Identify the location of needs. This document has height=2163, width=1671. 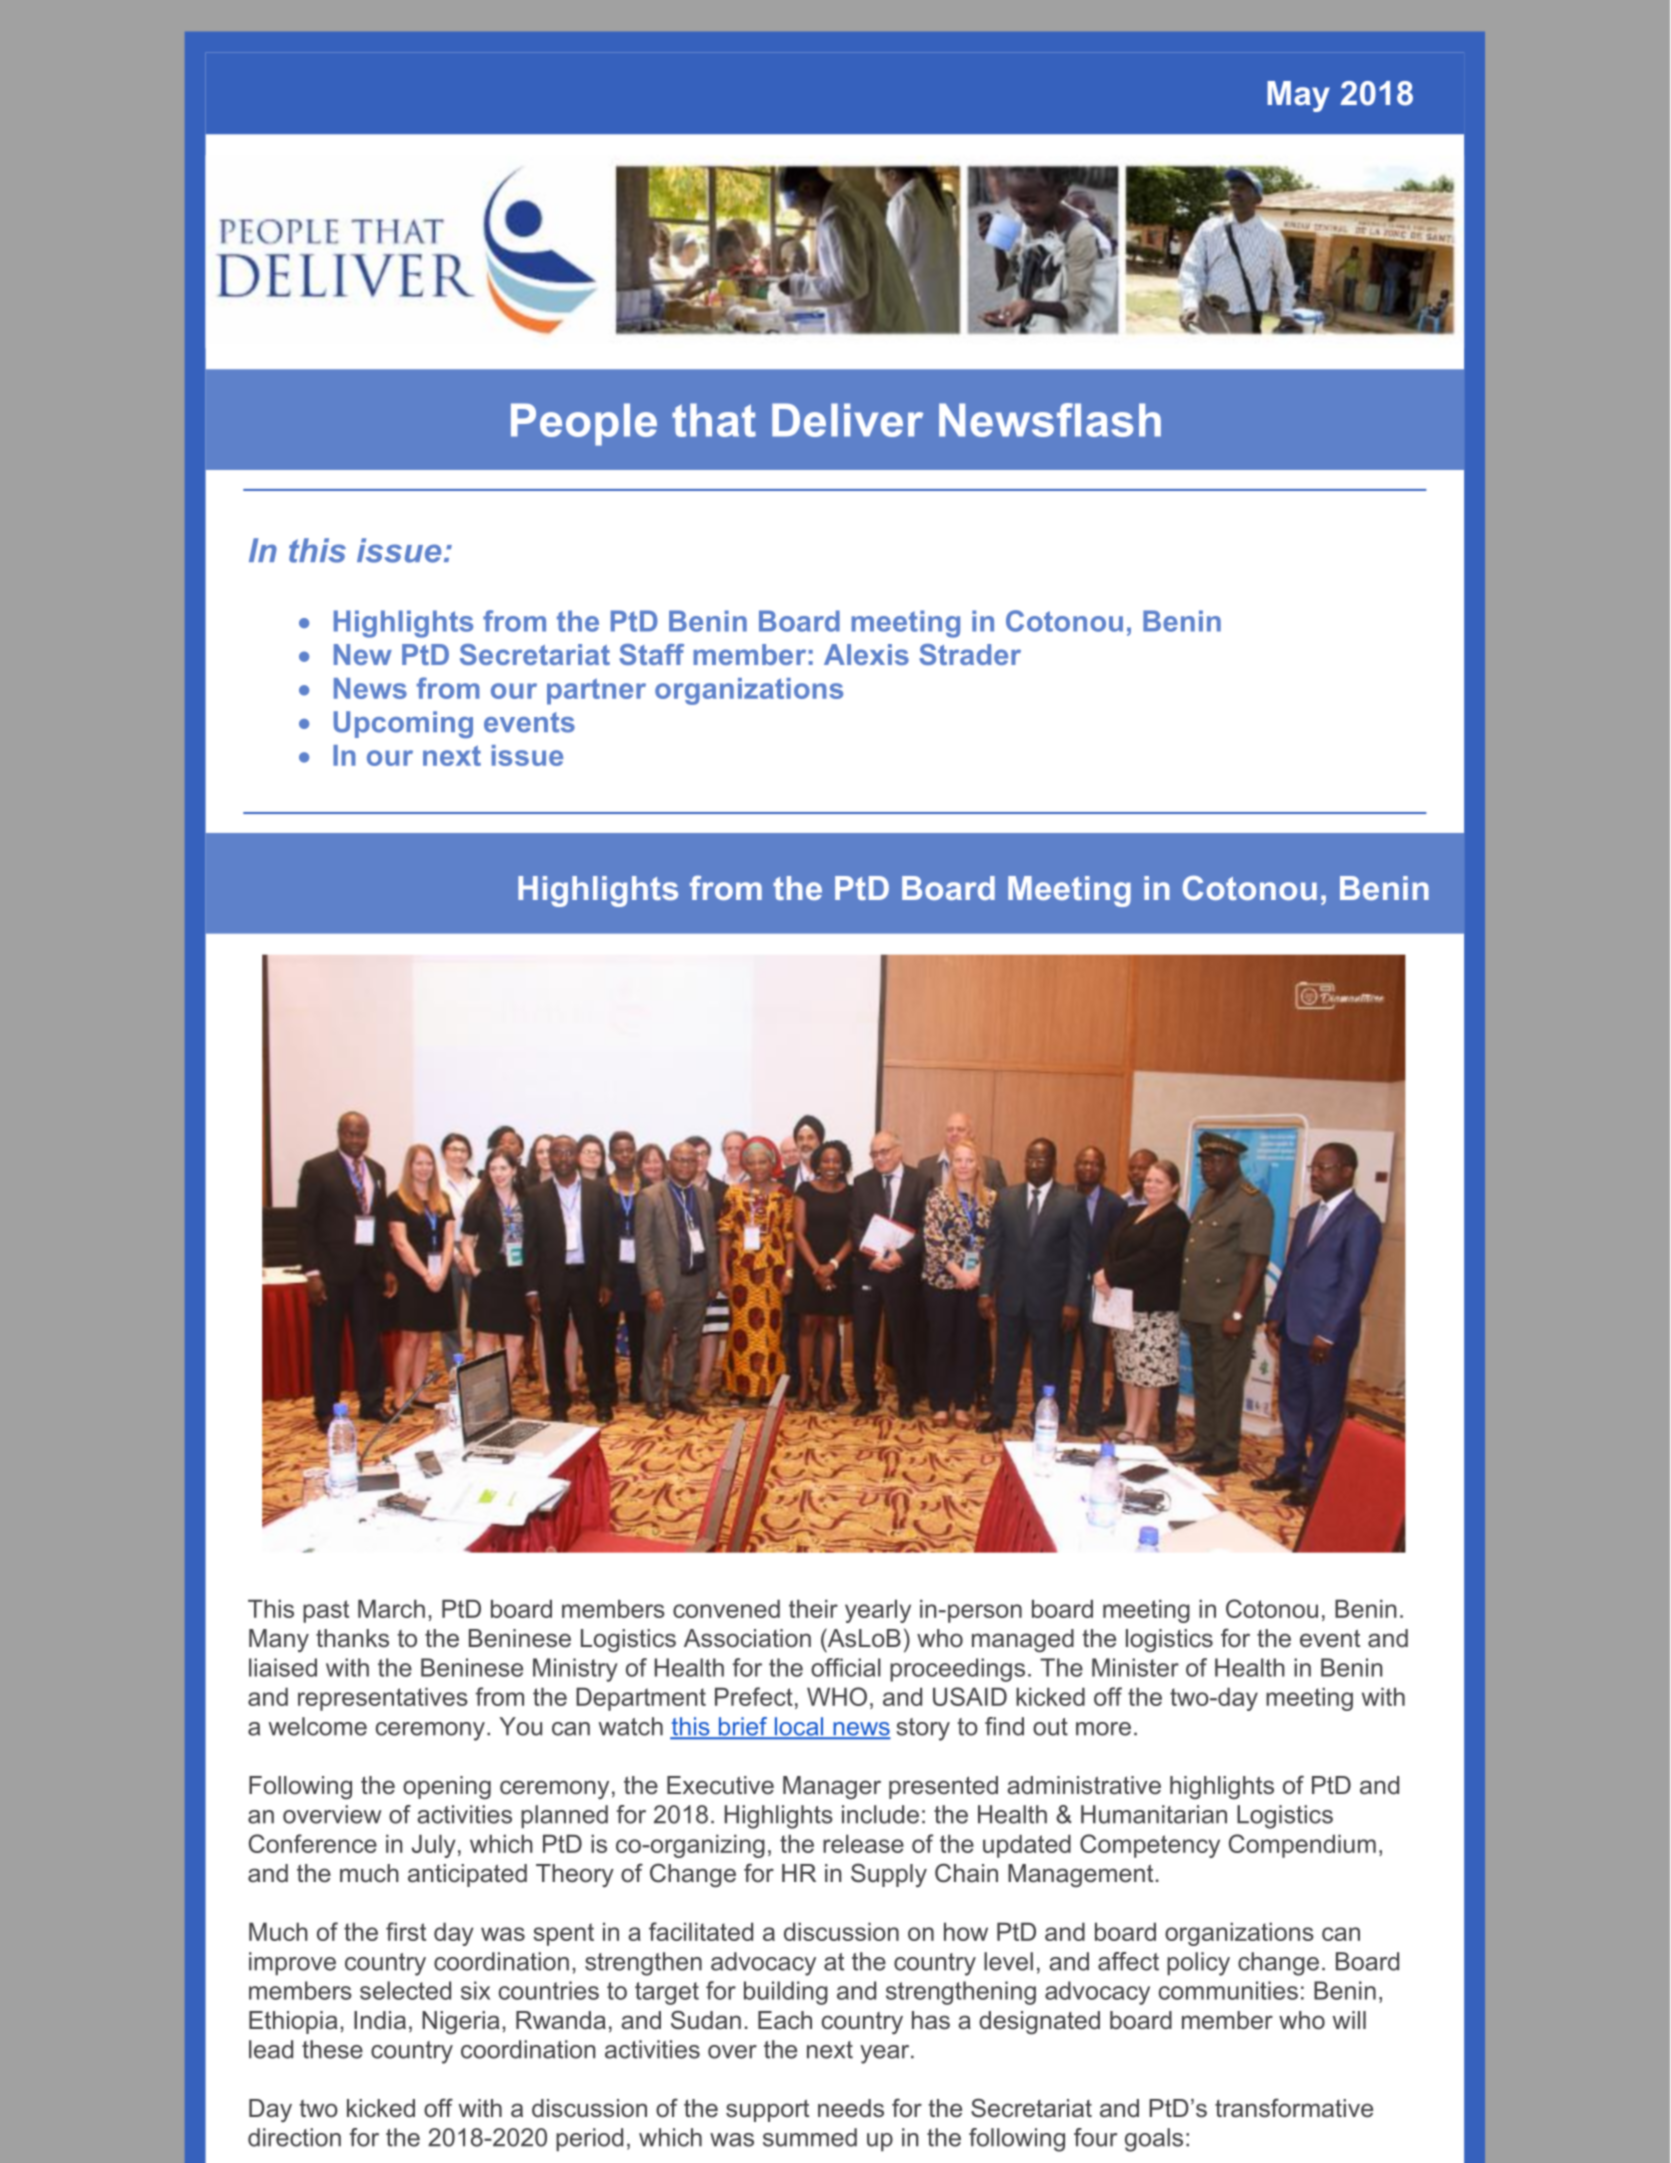
(851, 2108).
